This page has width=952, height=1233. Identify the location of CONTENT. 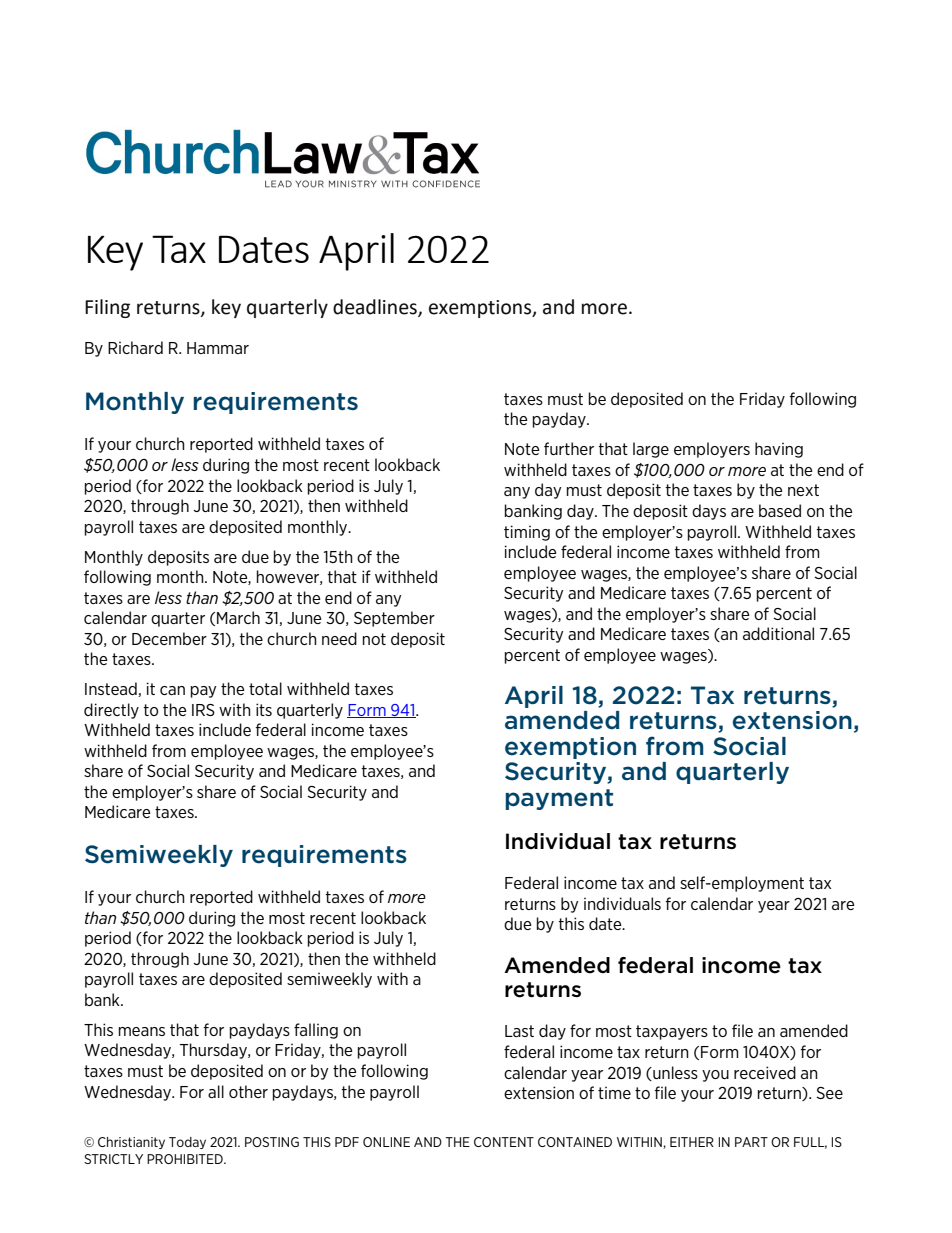
(504, 1142).
